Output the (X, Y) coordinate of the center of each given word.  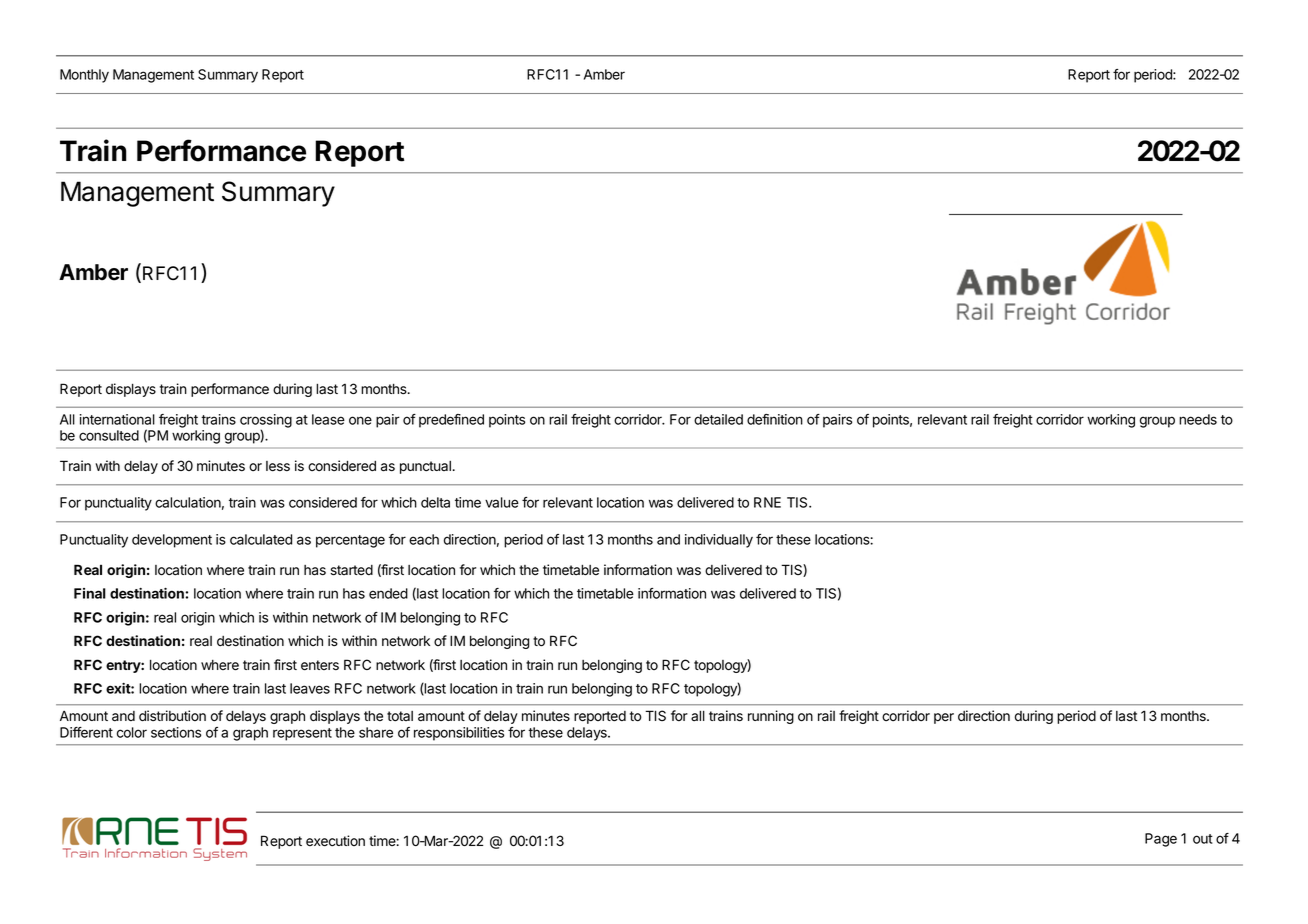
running (771, 717)
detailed (718, 419)
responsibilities (459, 734)
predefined (451, 421)
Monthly (84, 76)
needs (1198, 419)
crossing (266, 422)
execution (335, 841)
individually (719, 541)
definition (775, 419)
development (172, 541)
